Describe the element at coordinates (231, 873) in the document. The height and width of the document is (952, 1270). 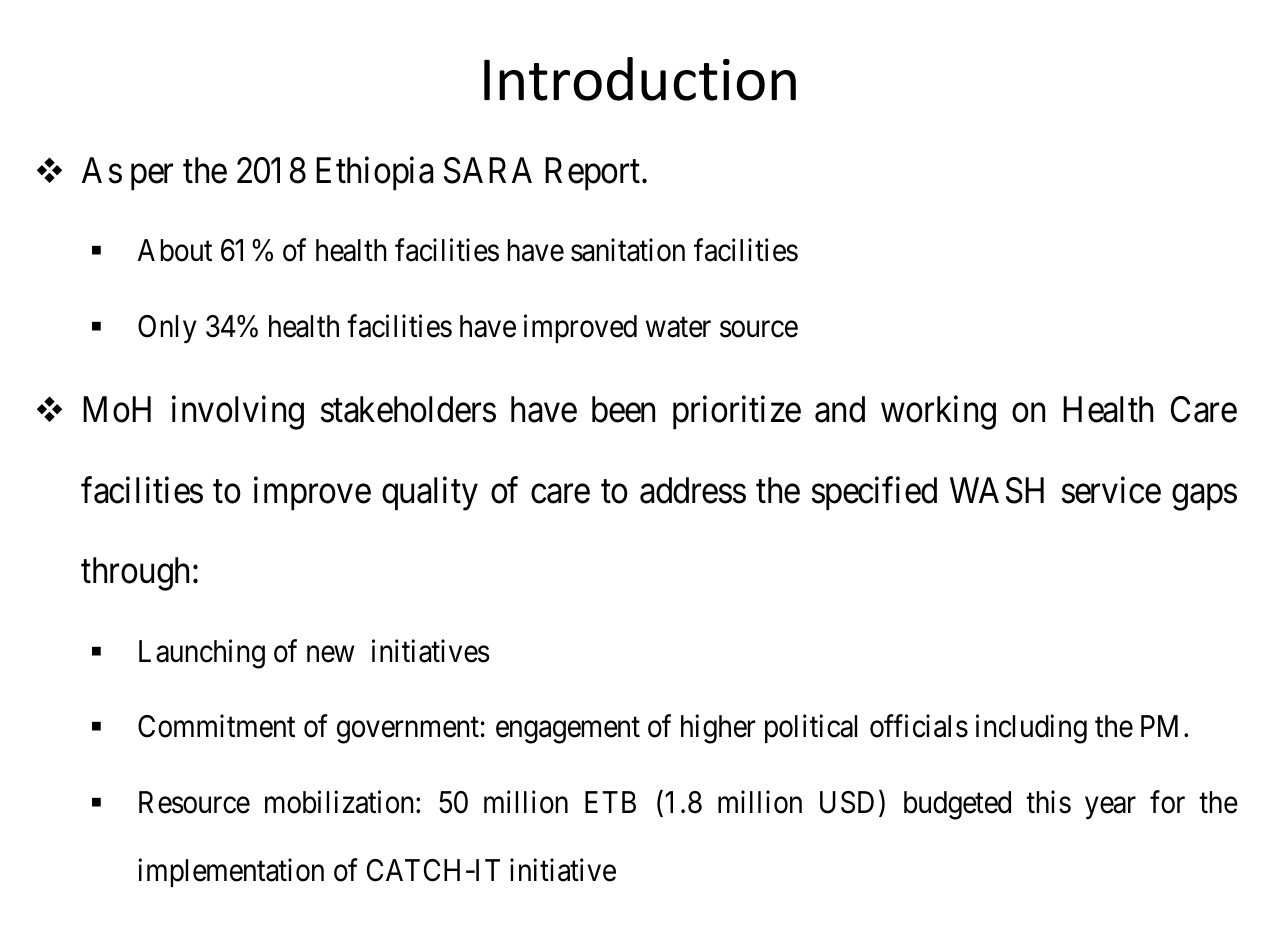
I see `implementation` at that location.
